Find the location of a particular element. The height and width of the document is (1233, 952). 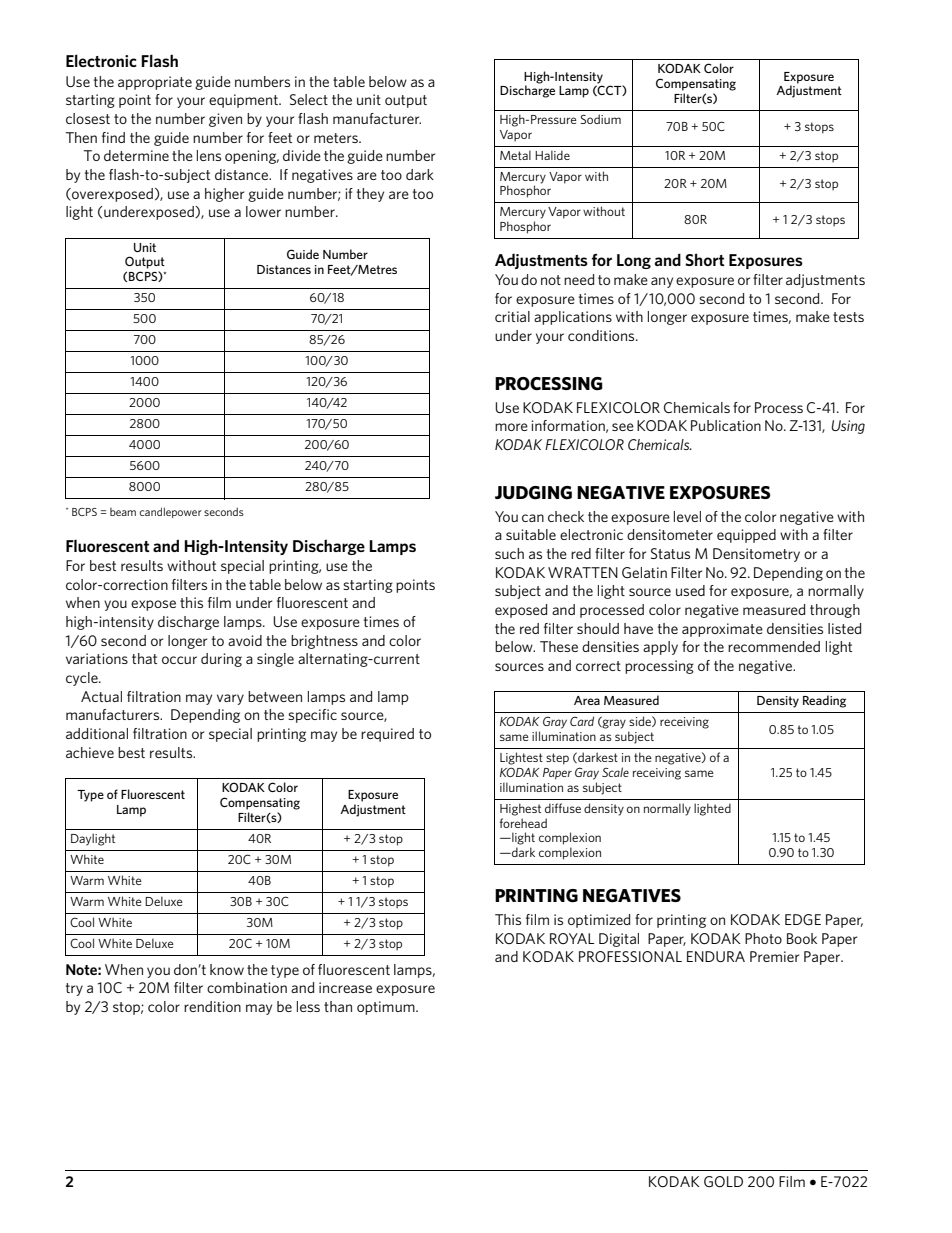

appropriate is located at coordinates (155, 83).
